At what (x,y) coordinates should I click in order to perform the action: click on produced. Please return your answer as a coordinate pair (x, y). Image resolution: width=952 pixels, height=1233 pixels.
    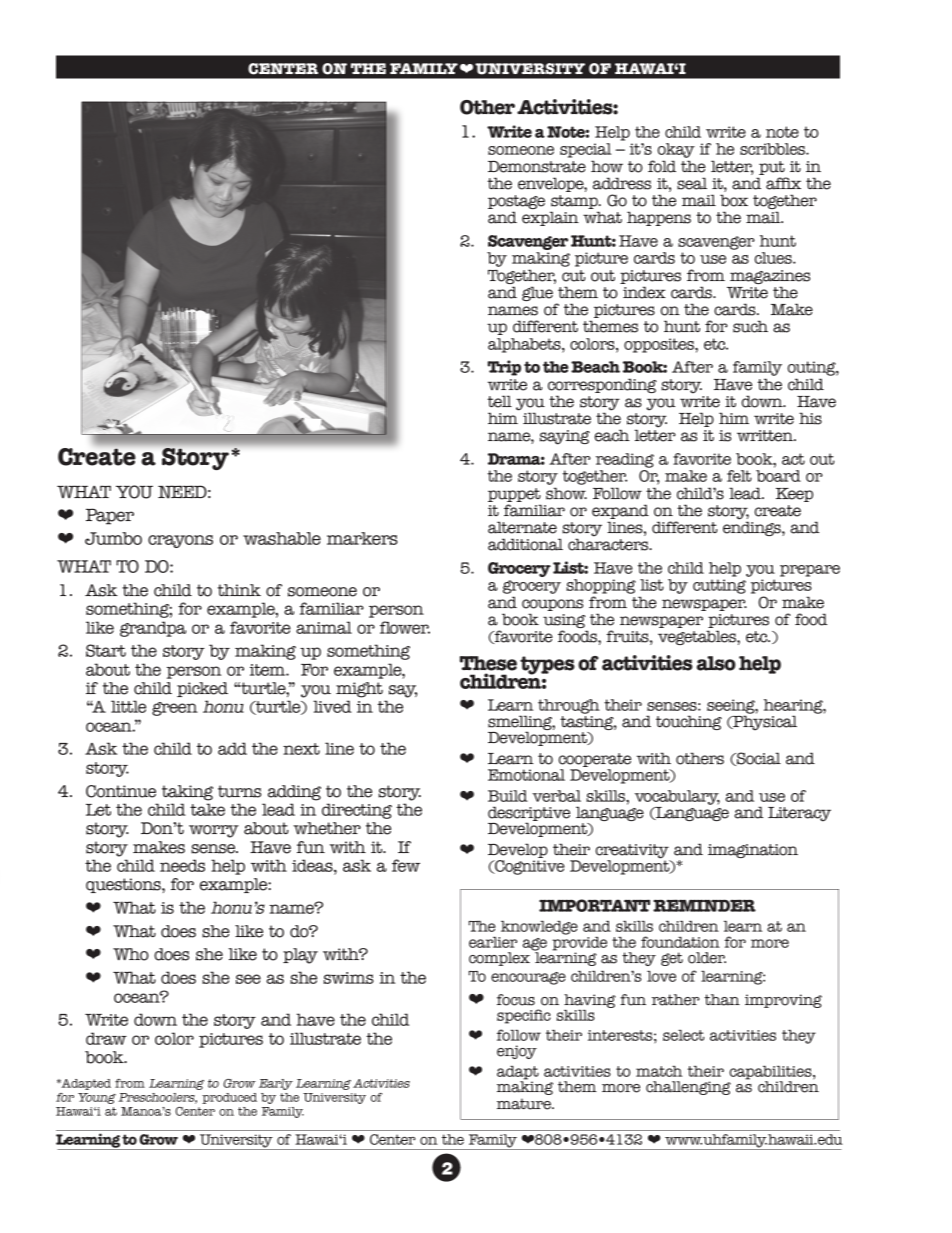
    Looking at the image, I should click on (229, 1098).
